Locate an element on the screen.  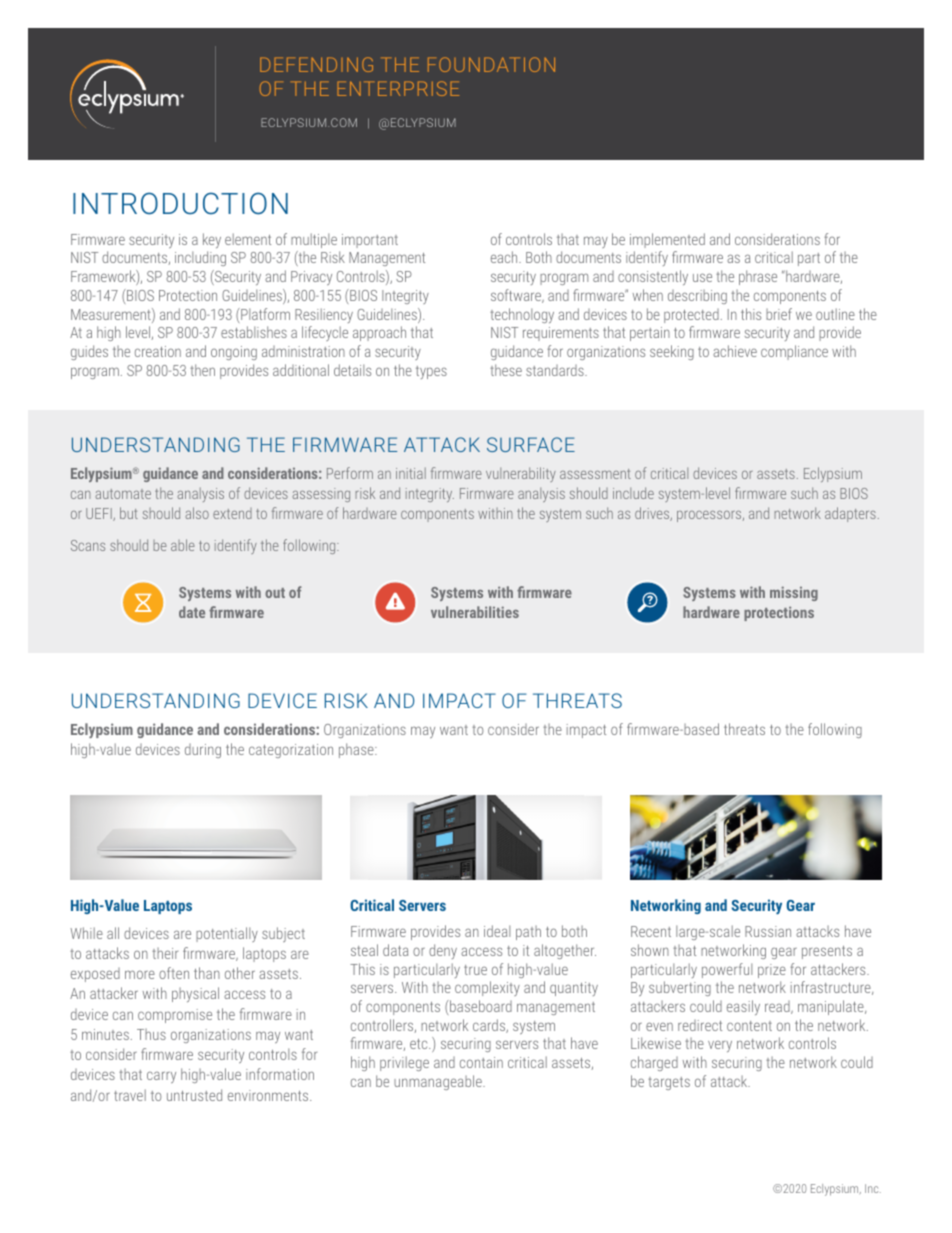
including is located at coordinates (200, 258).
